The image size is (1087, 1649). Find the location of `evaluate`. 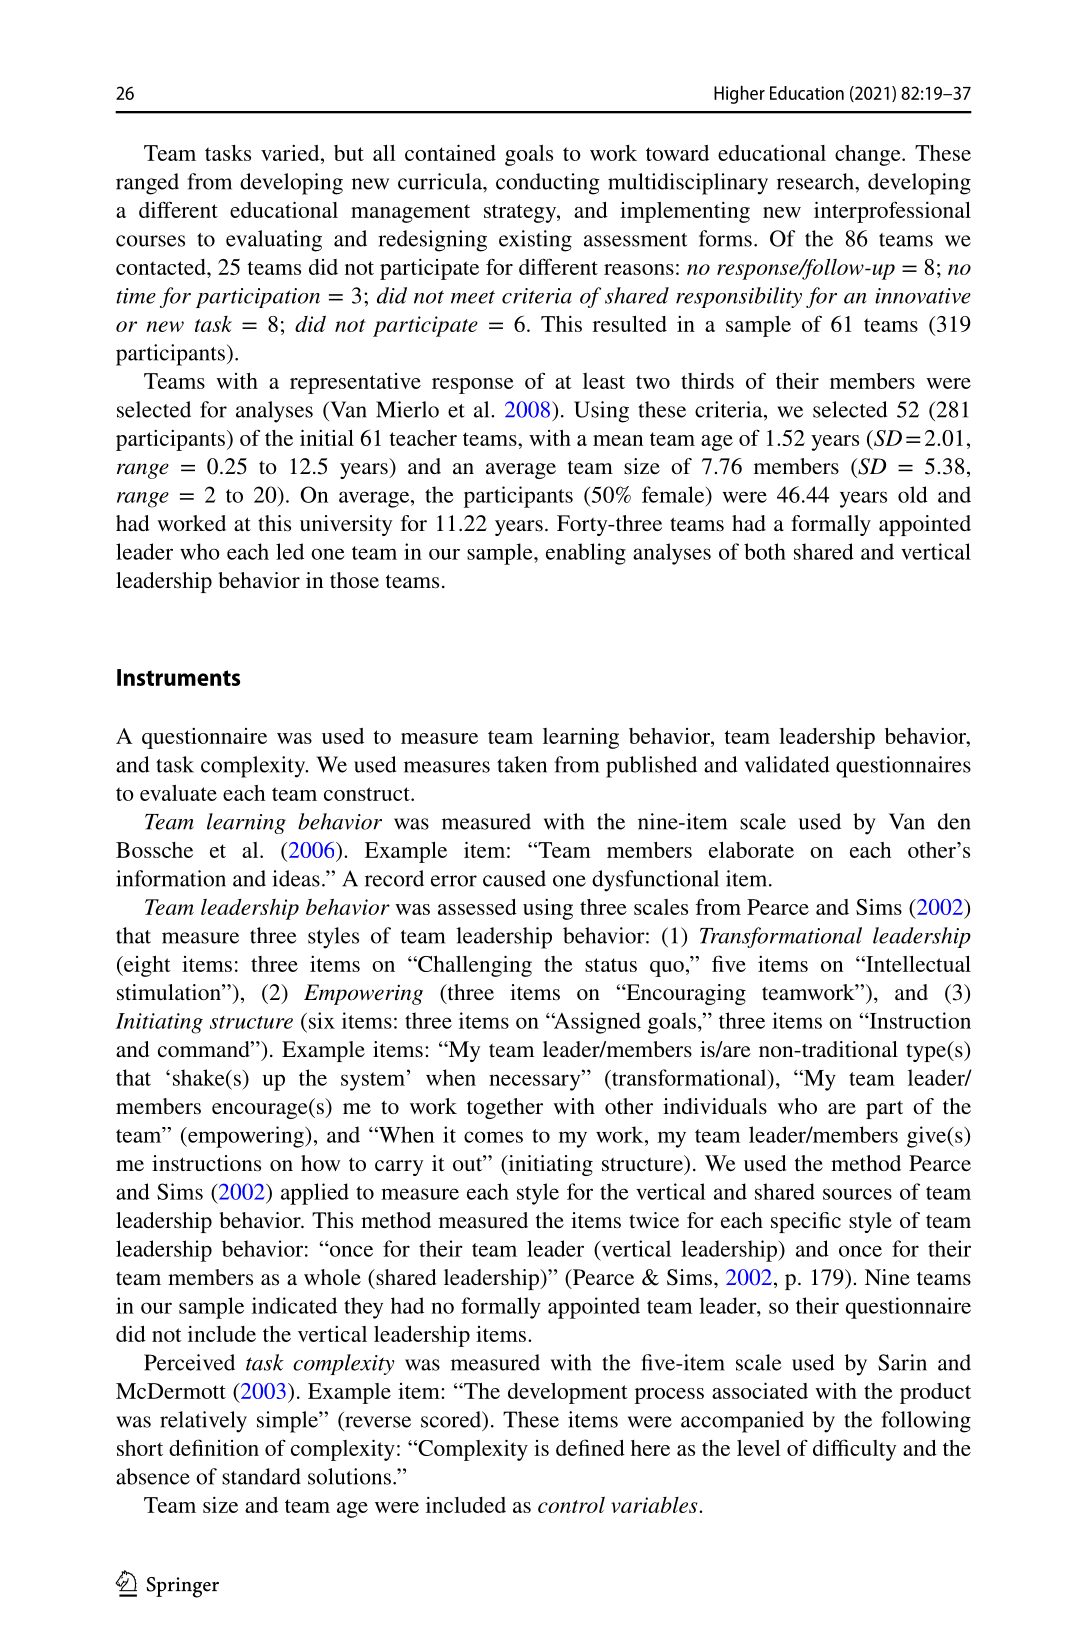

evaluate is located at coordinates (178, 793).
